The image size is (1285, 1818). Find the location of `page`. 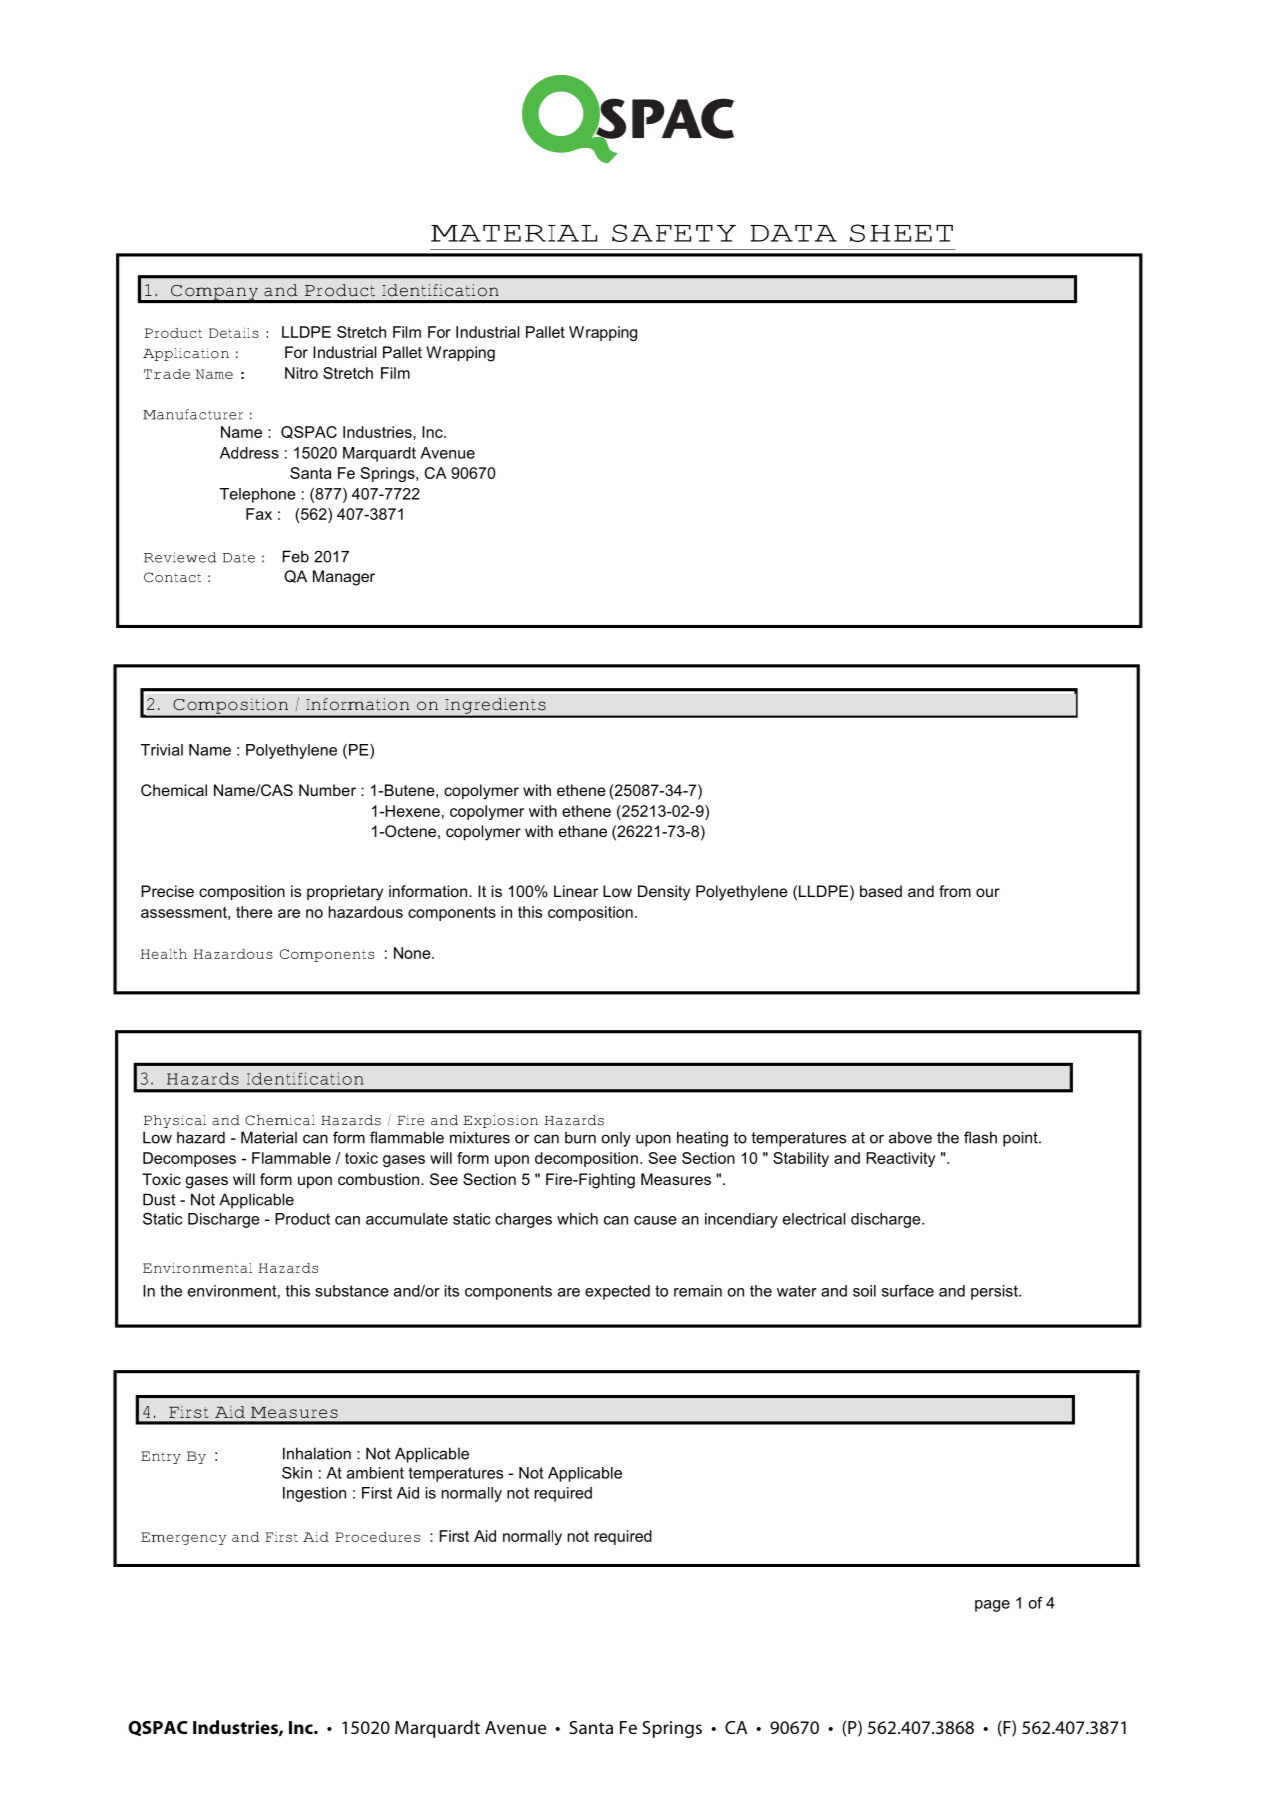

page is located at coordinates (992, 1606).
